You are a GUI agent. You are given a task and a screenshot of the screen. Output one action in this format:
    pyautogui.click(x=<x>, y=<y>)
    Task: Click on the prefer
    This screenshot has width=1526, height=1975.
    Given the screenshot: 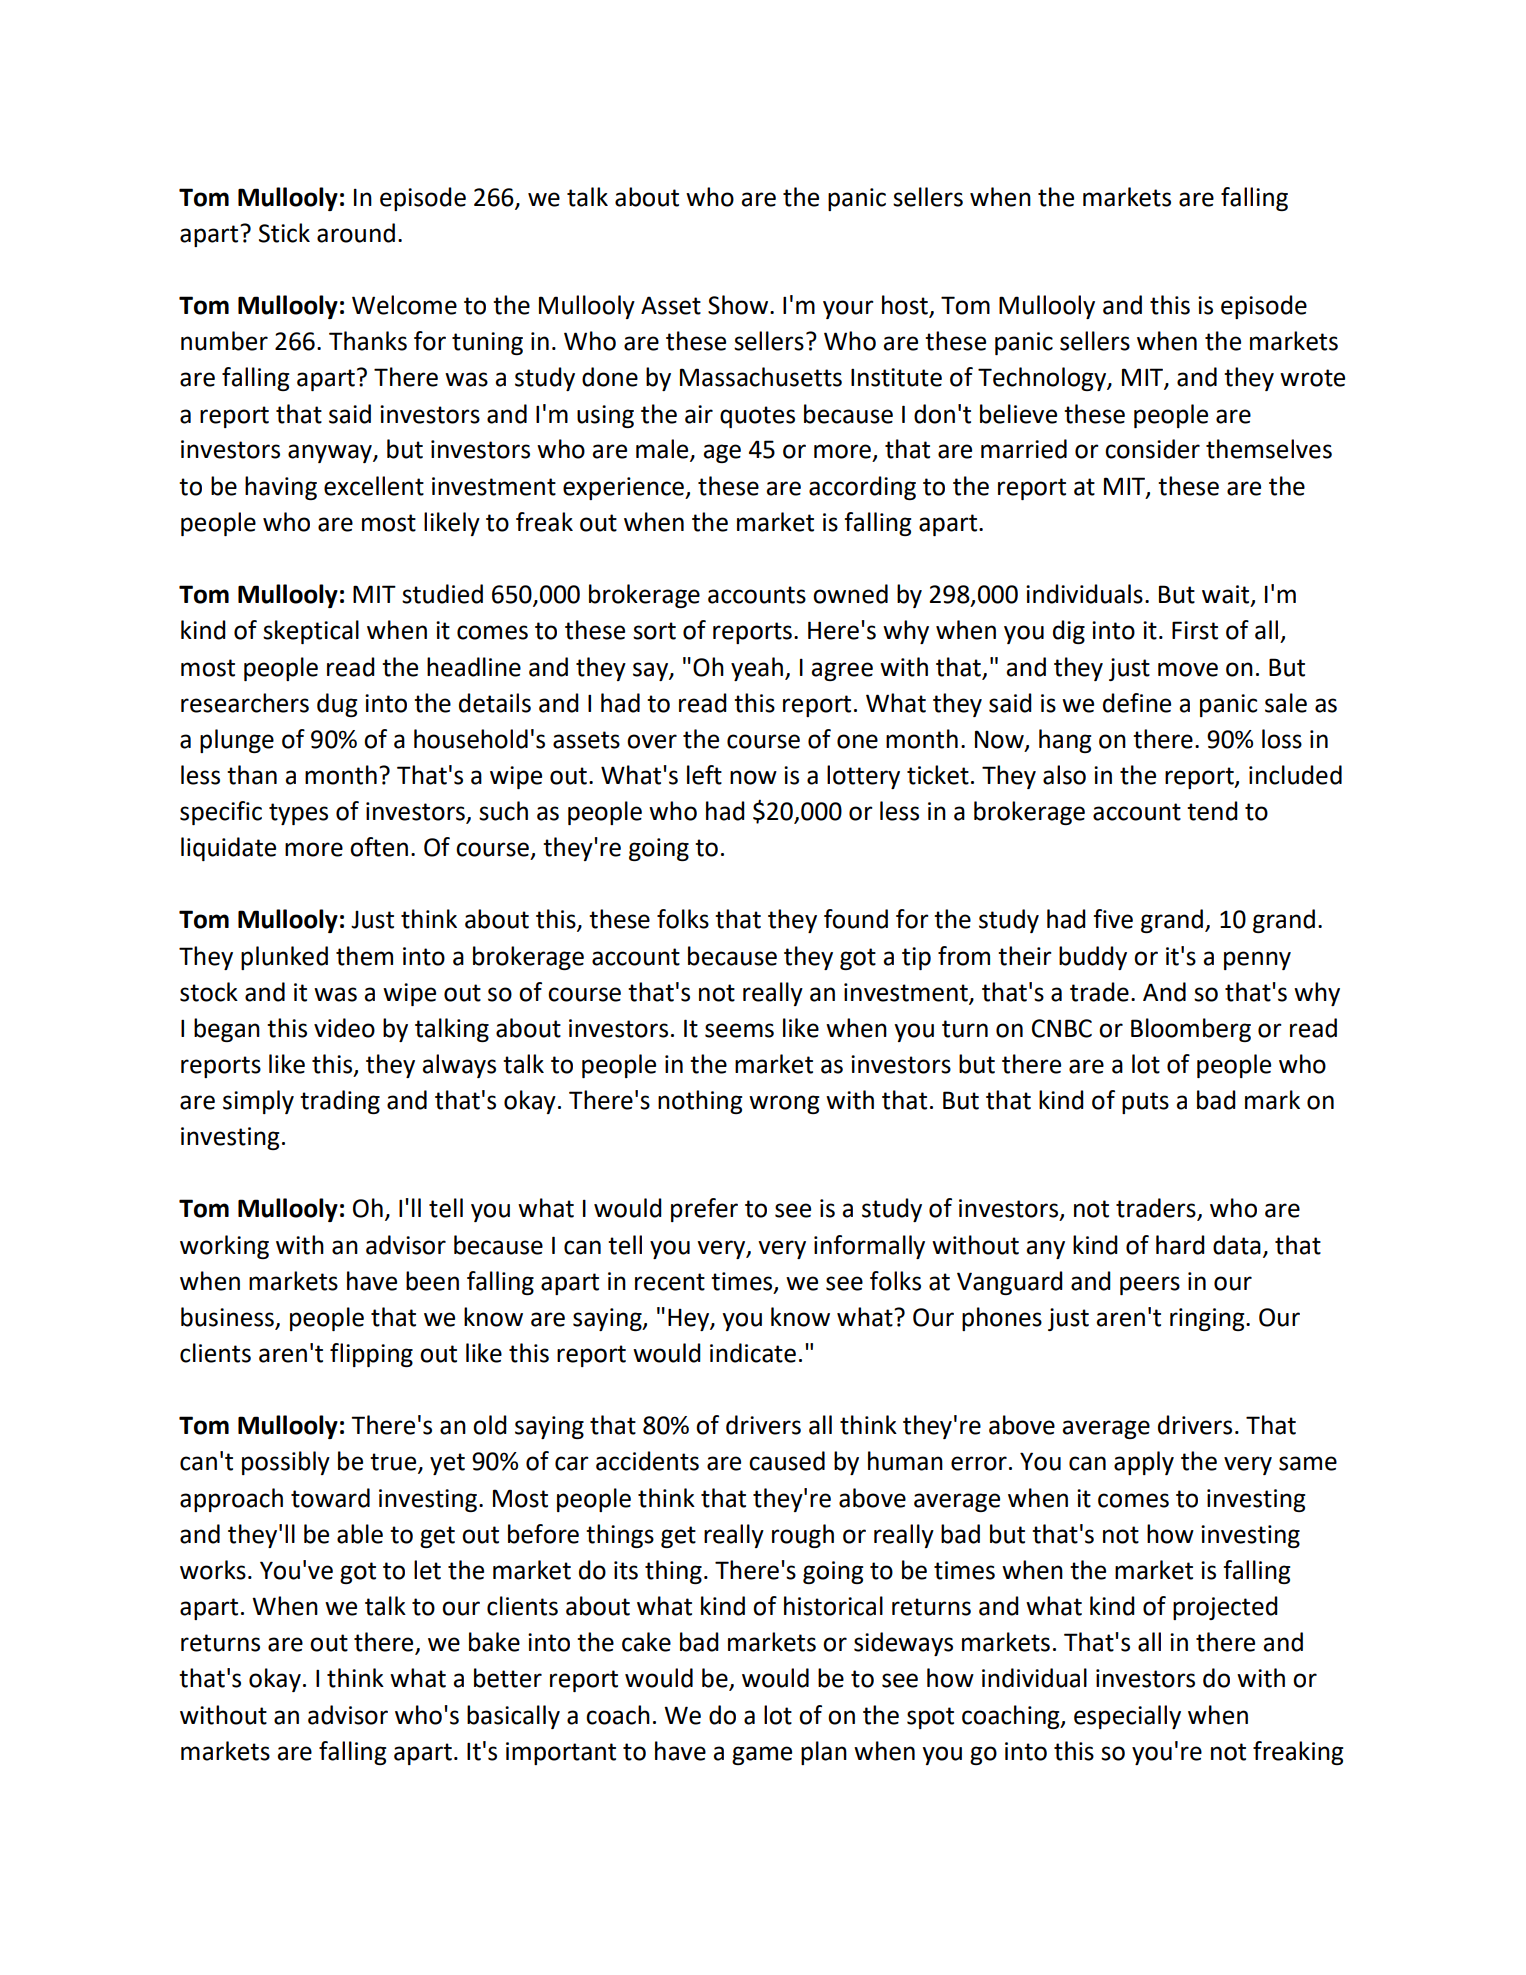 What is the action you would take?
    pyautogui.click(x=704, y=1210)
